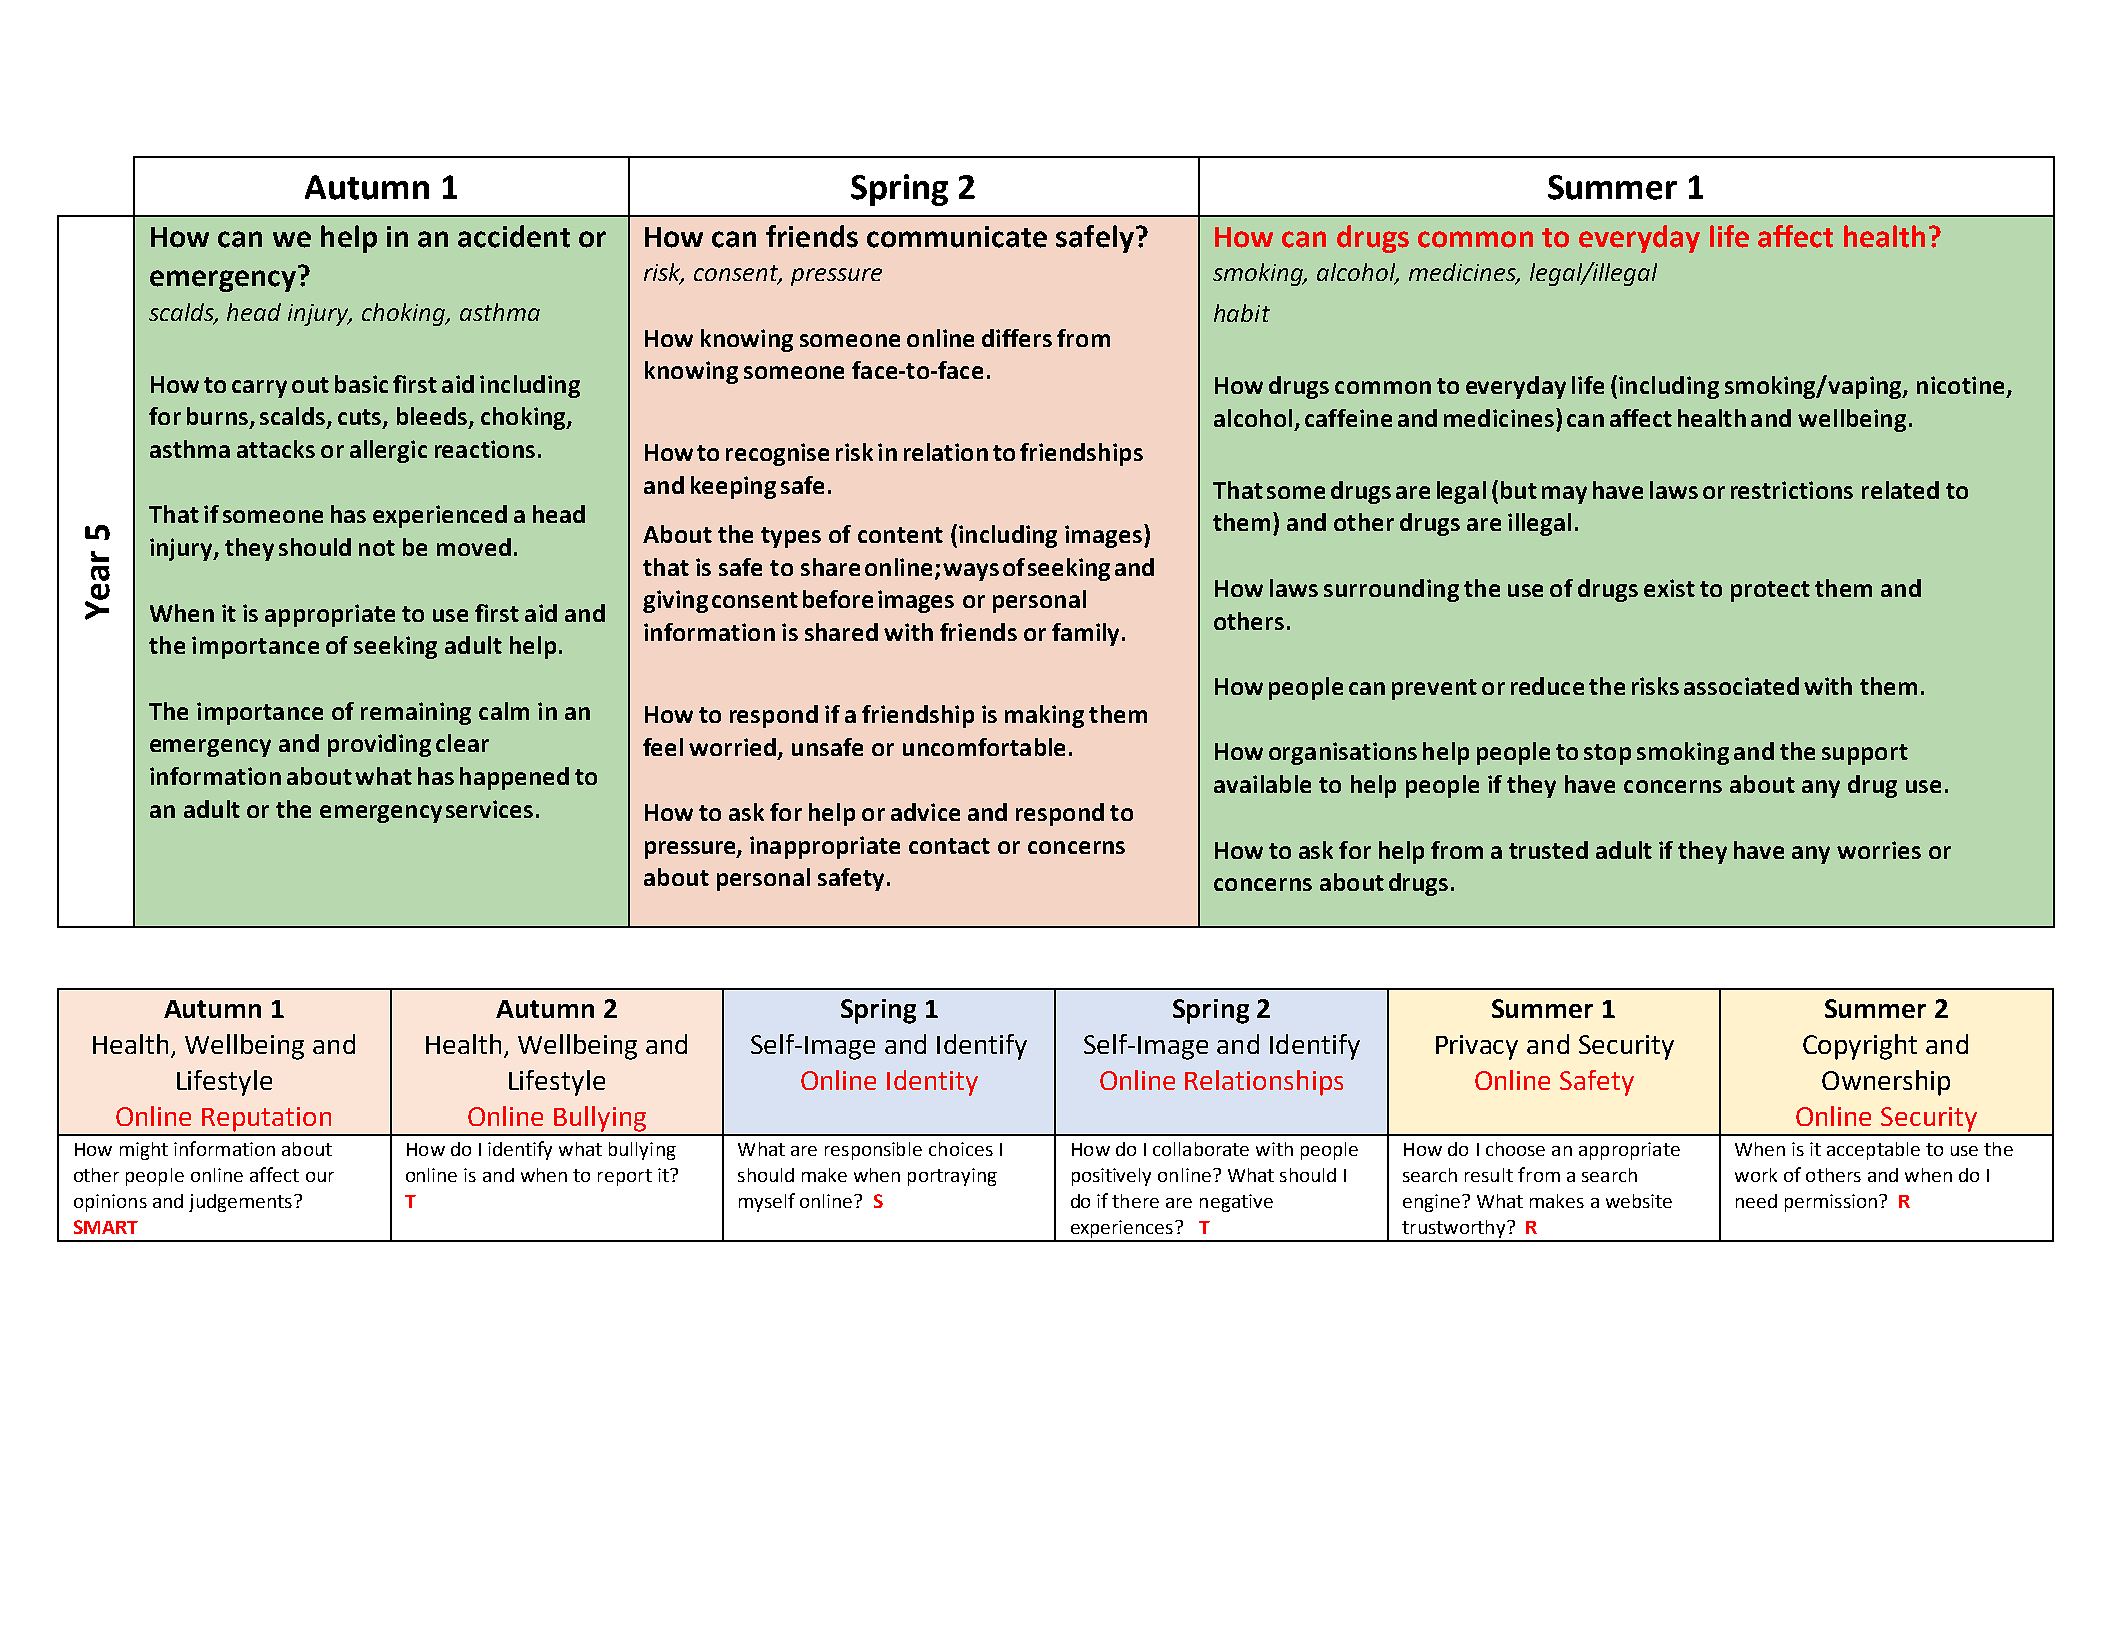  I want to click on accident, so click(514, 236).
